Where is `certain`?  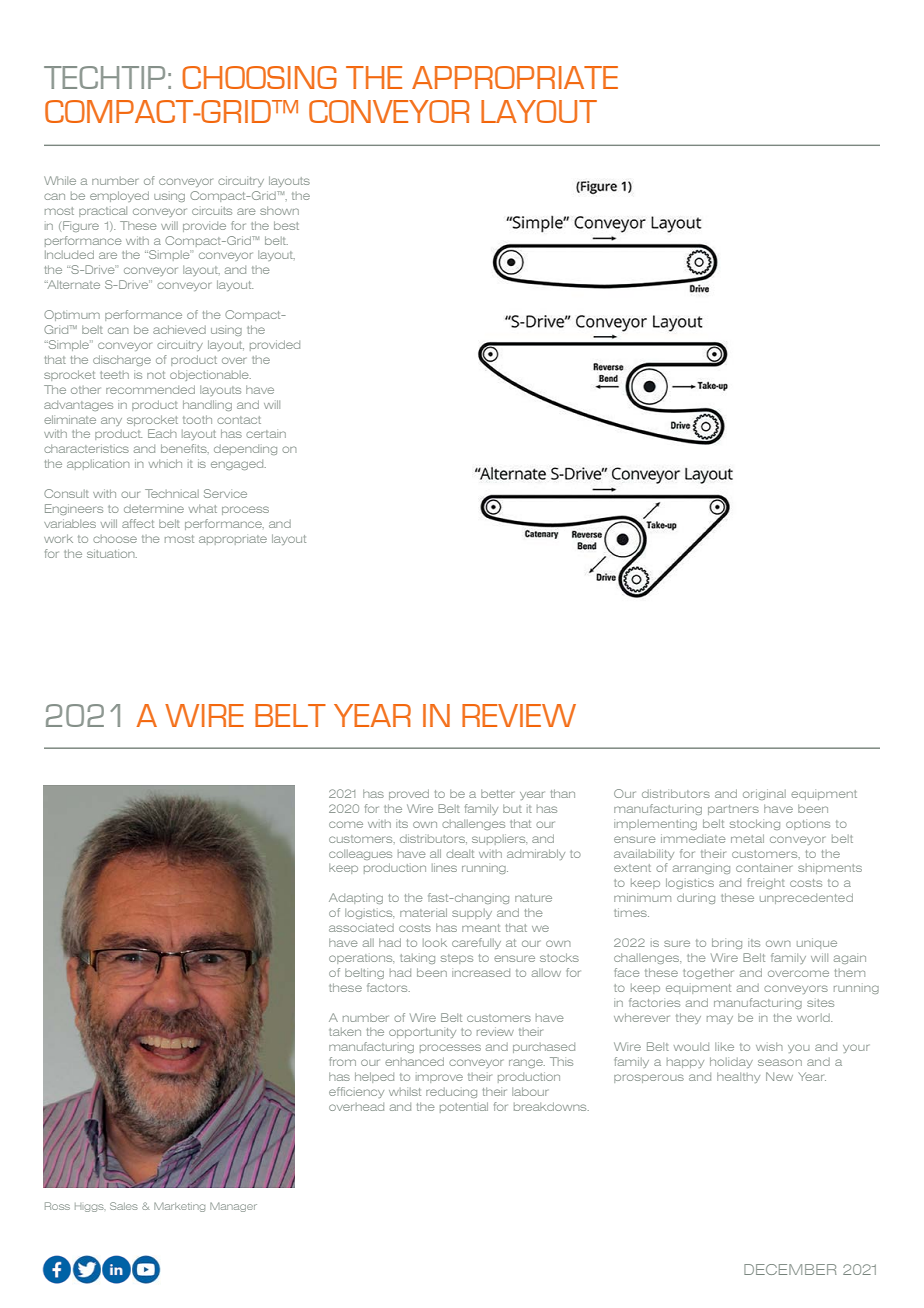
certain is located at coordinates (266, 434).
